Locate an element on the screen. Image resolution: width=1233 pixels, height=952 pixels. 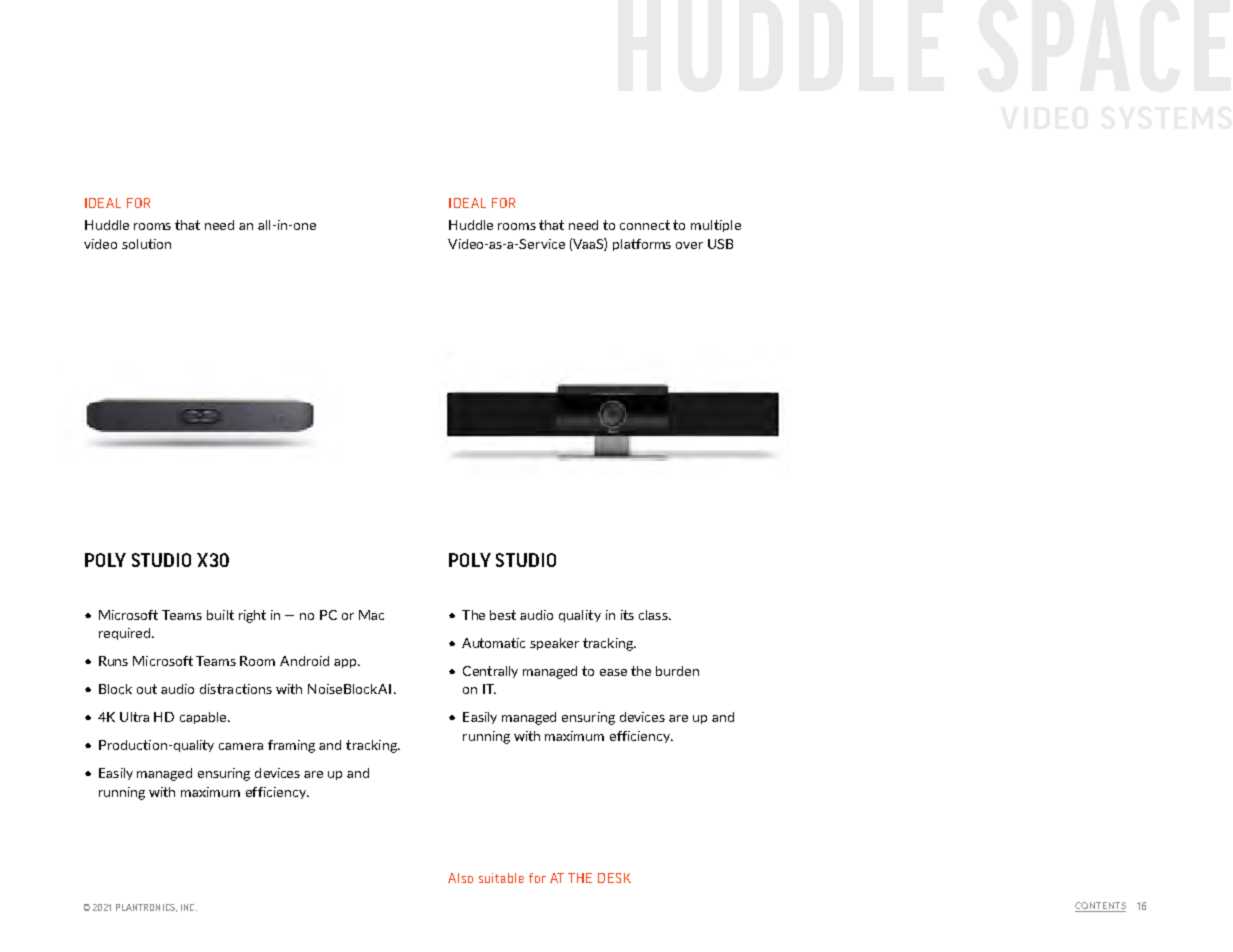
INC is located at coordinates (189, 907).
